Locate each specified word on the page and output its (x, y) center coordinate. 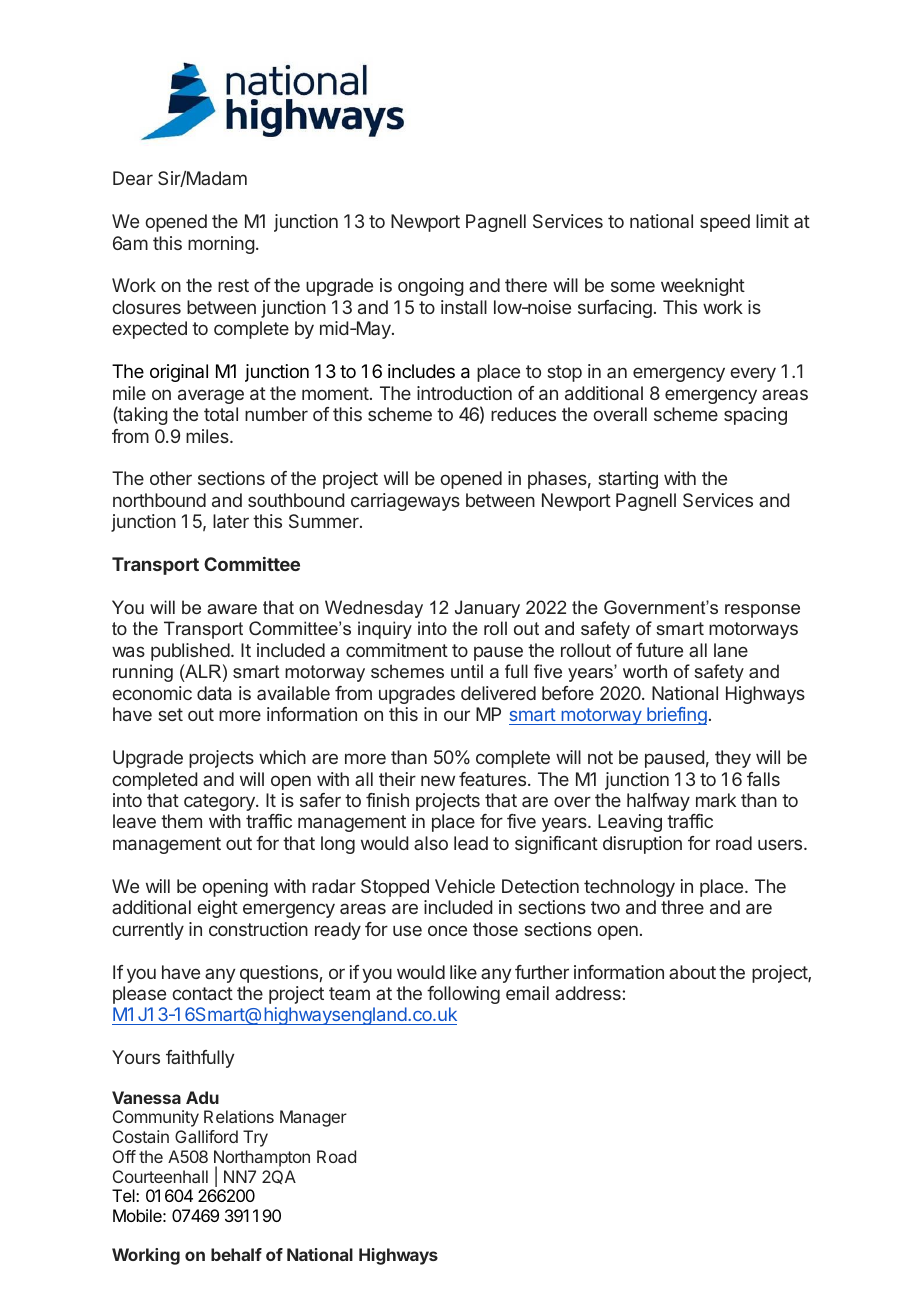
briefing (676, 716)
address (588, 993)
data (214, 693)
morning (221, 245)
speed (725, 223)
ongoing (431, 287)
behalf (236, 1254)
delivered (498, 693)
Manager (313, 1118)
